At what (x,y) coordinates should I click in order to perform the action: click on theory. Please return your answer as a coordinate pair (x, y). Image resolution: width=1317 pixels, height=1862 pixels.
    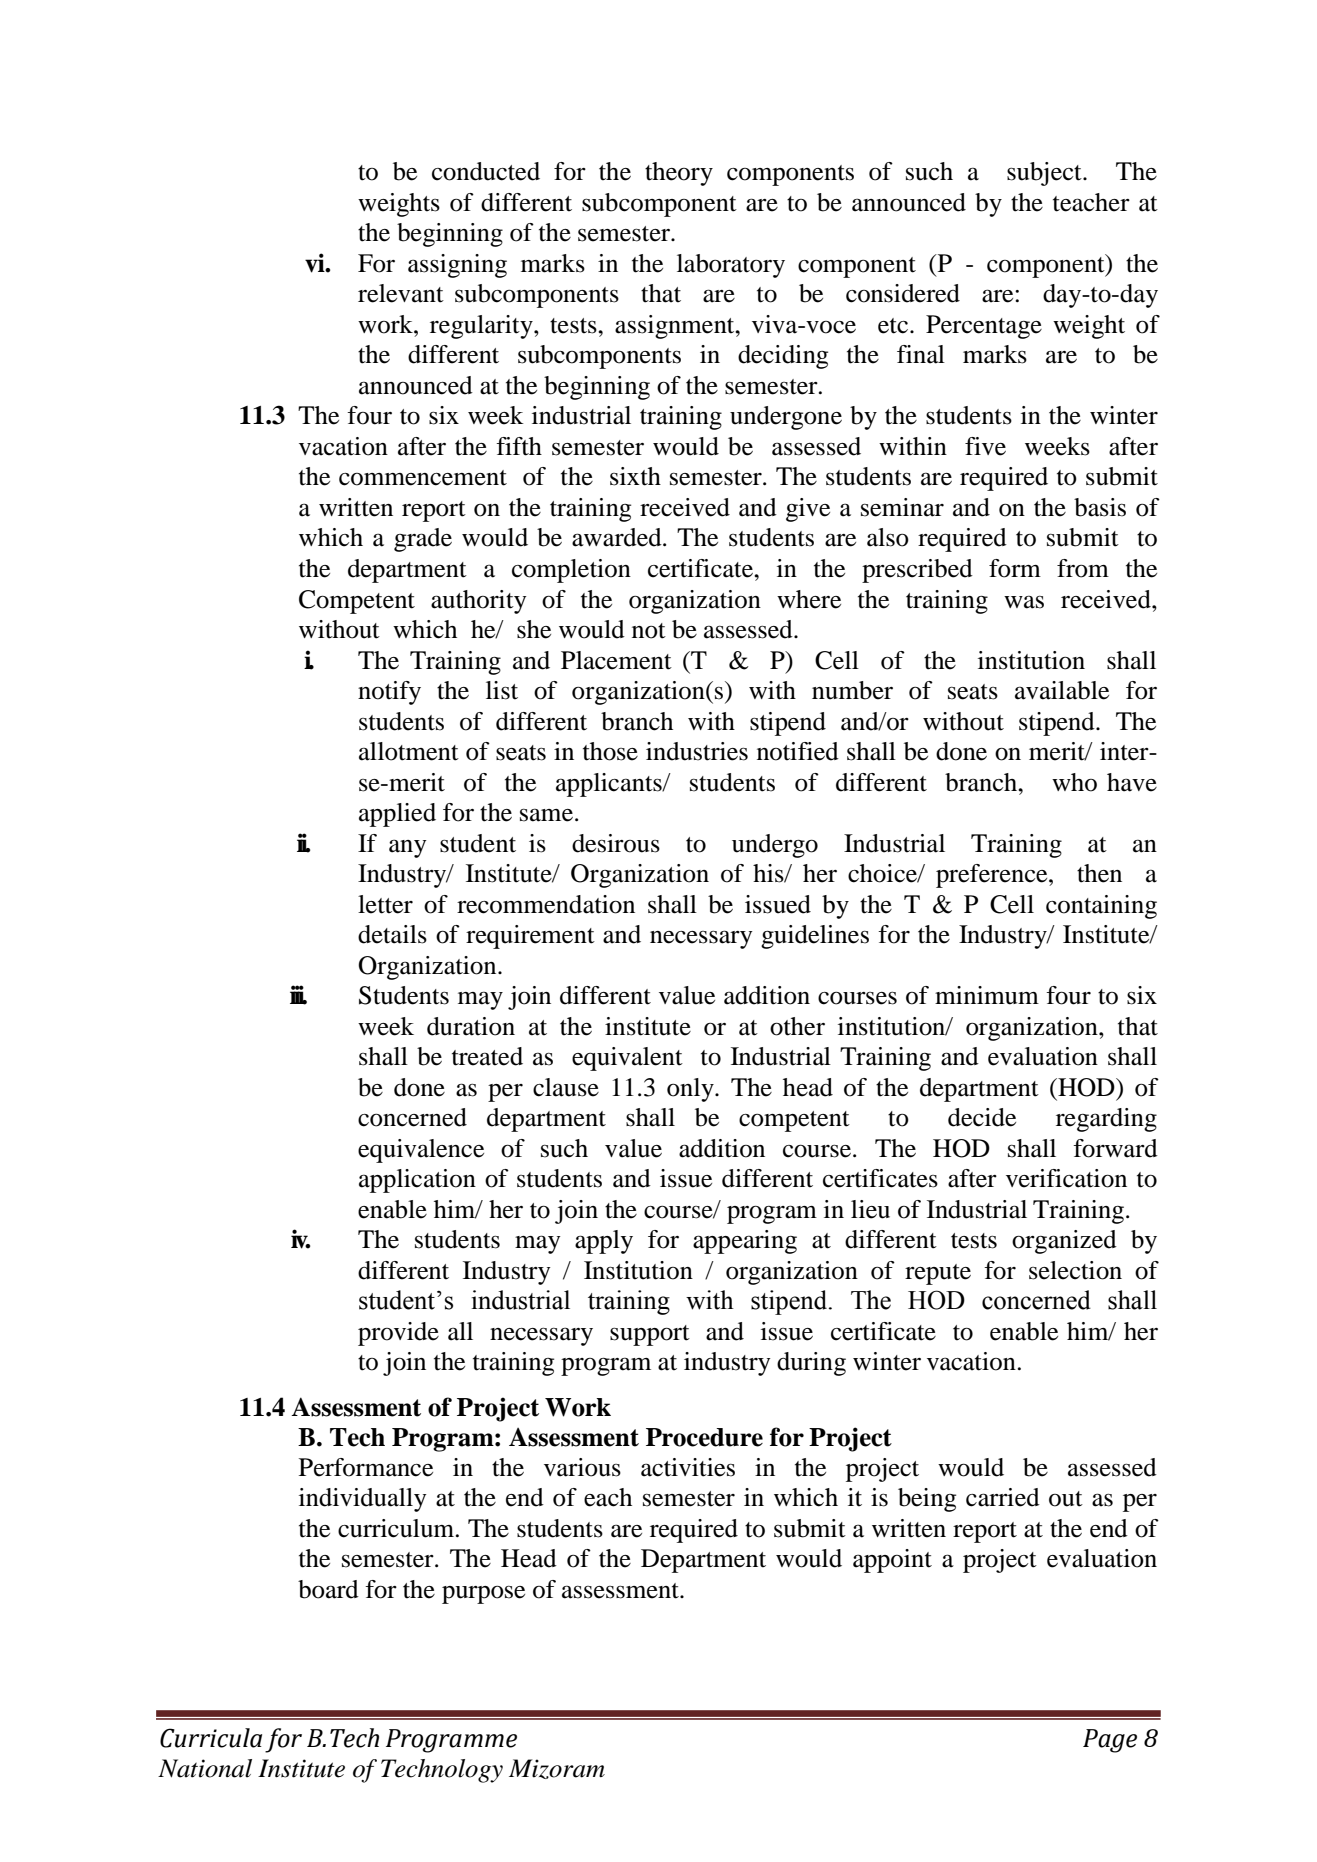
    Looking at the image, I should click on (679, 174).
